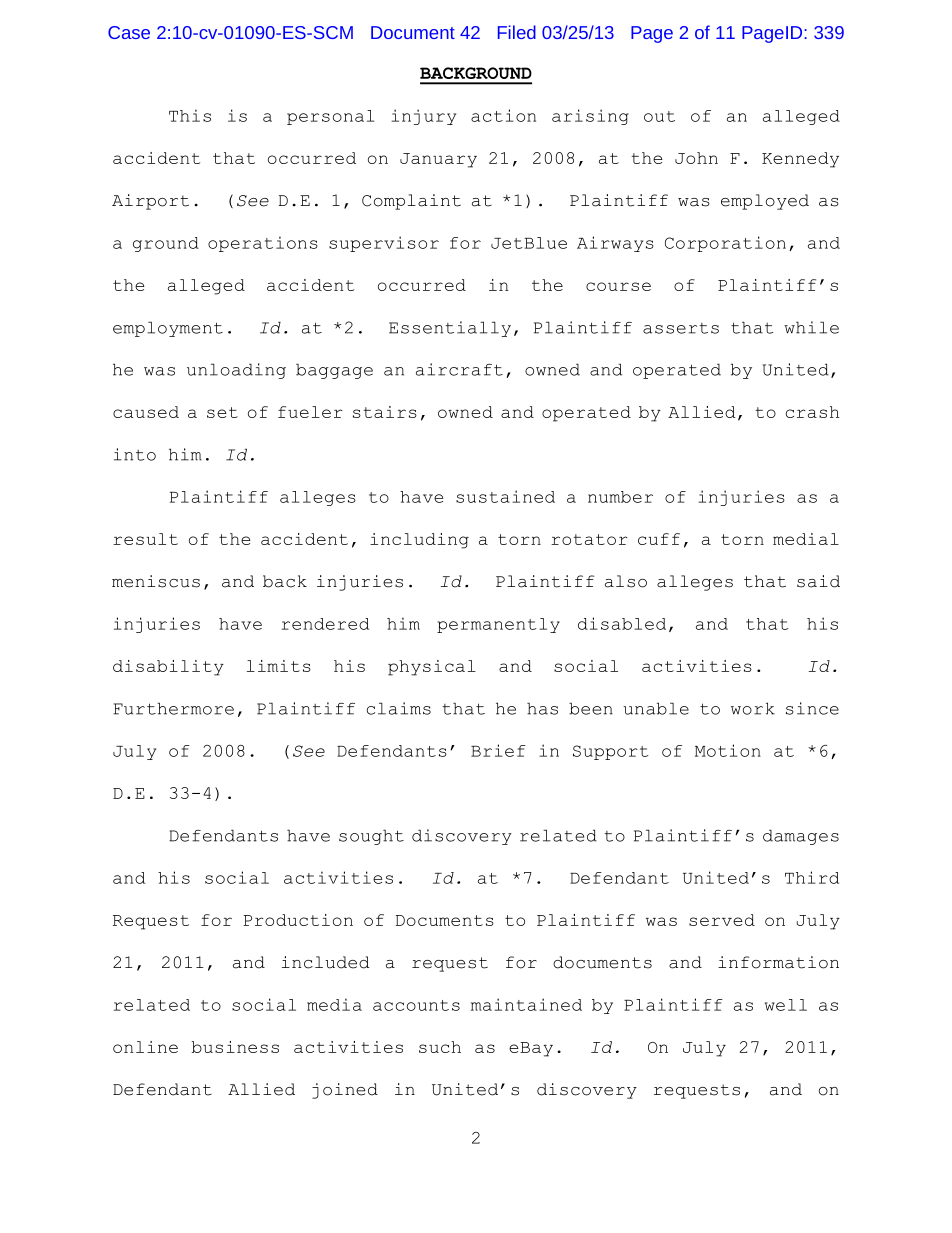  Describe the element at coordinates (156, 581) in the screenshot. I see `meniscus` at that location.
